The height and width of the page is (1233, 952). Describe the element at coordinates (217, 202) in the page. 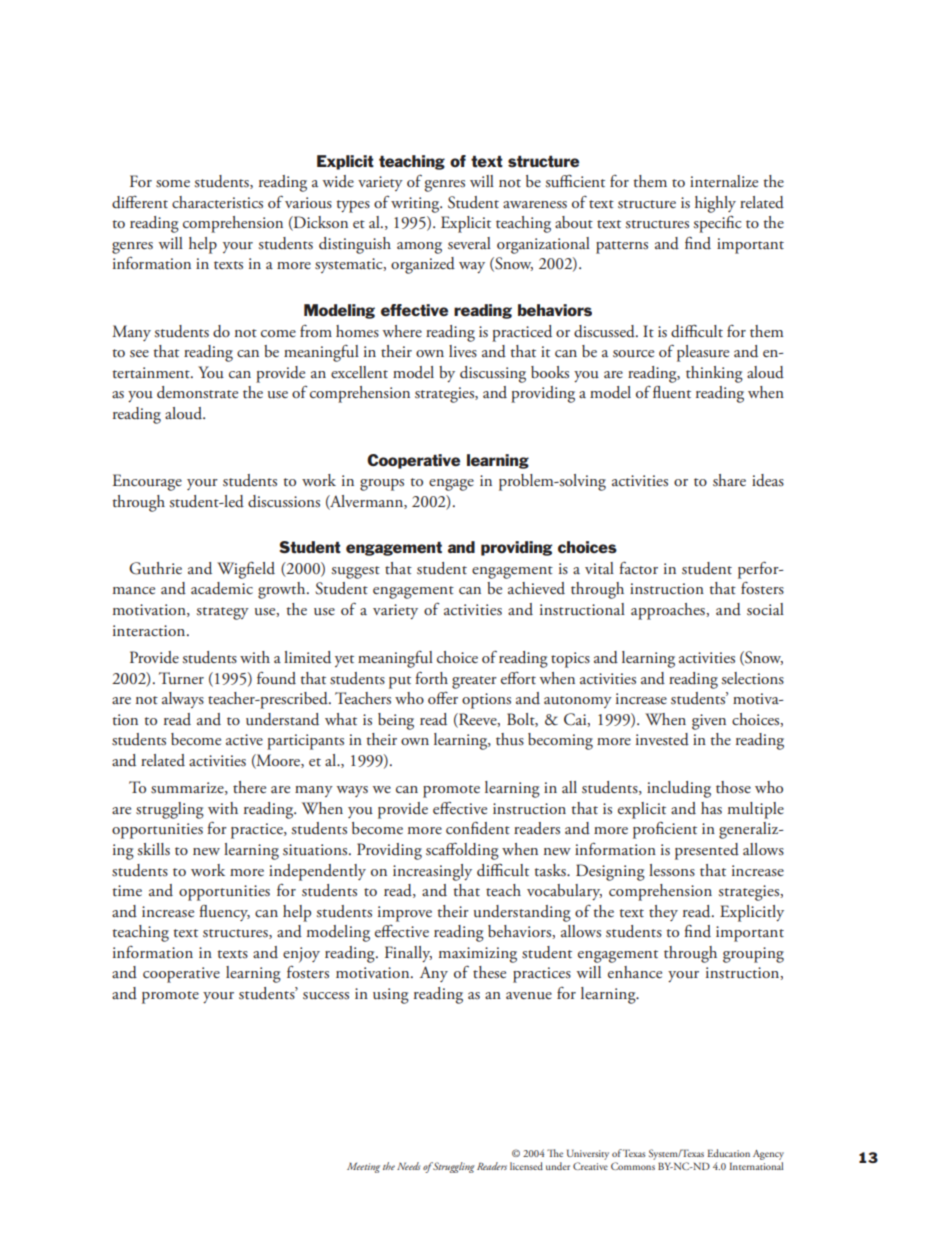

I see `characteristics` at that location.
